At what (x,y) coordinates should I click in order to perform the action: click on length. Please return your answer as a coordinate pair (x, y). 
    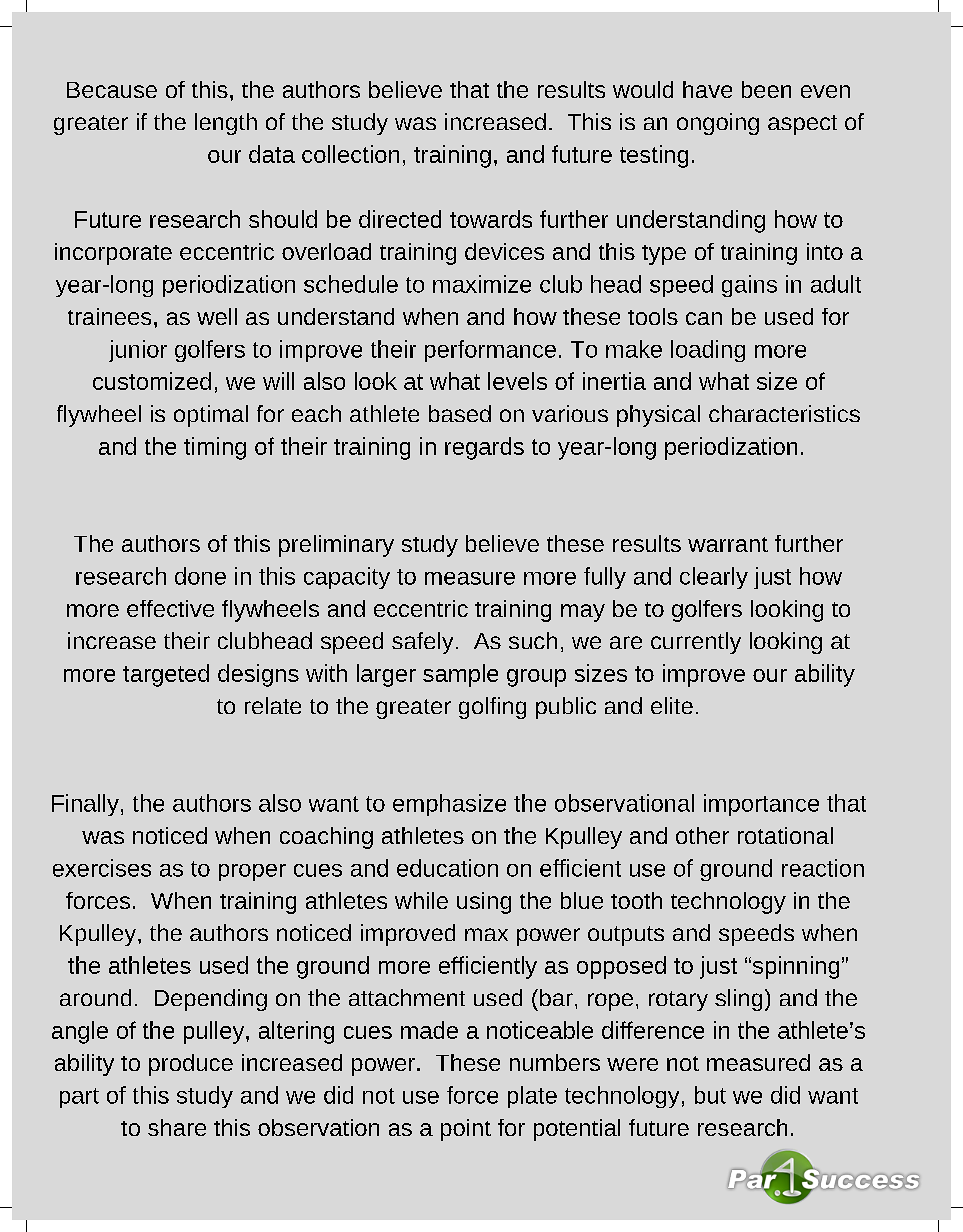
    Looking at the image, I should click on (226, 124).
